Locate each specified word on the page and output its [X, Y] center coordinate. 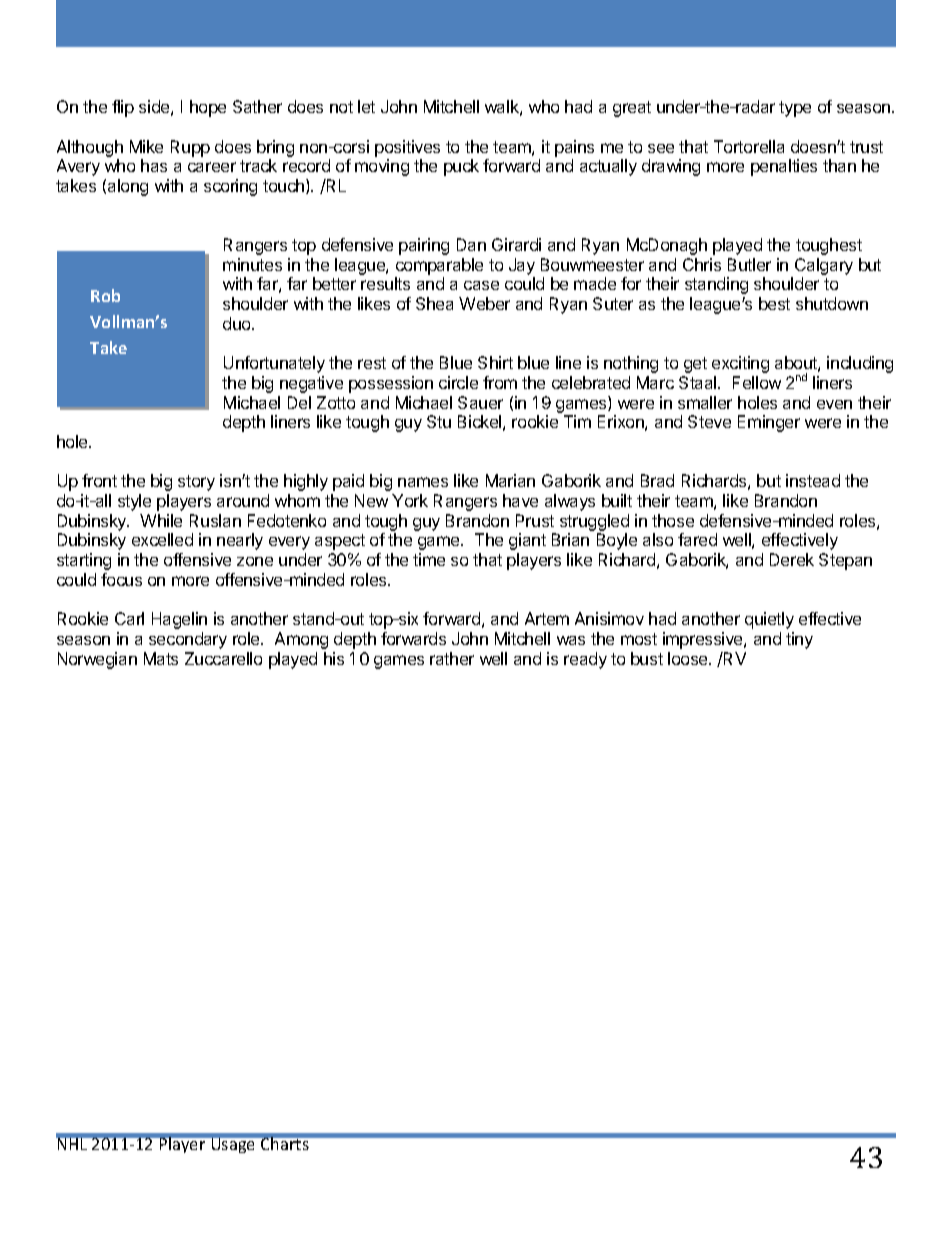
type [795, 109]
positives [407, 148]
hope [208, 108]
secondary [188, 640]
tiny [799, 640]
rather [452, 658]
